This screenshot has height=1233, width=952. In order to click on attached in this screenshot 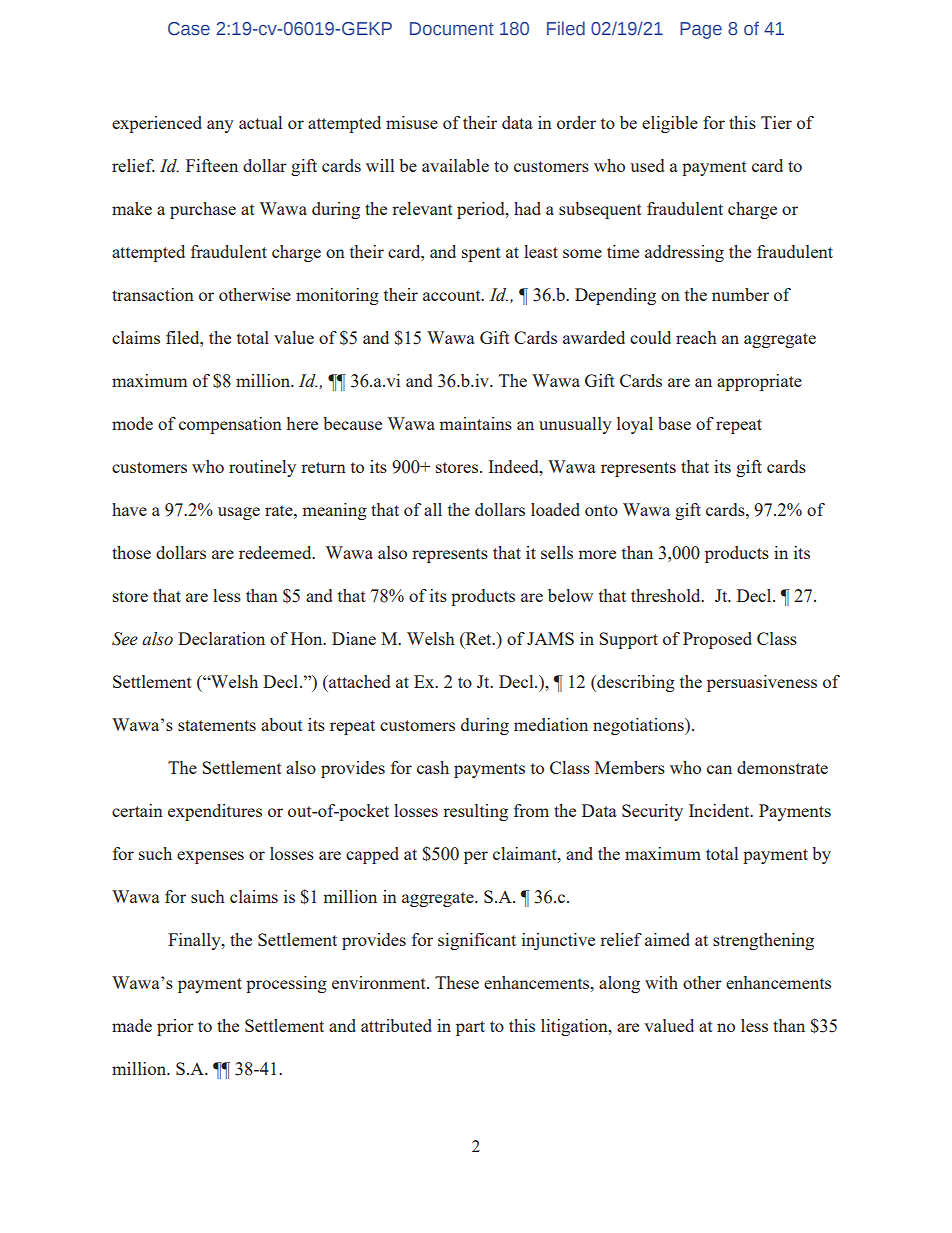, I will do `click(358, 681)`.
